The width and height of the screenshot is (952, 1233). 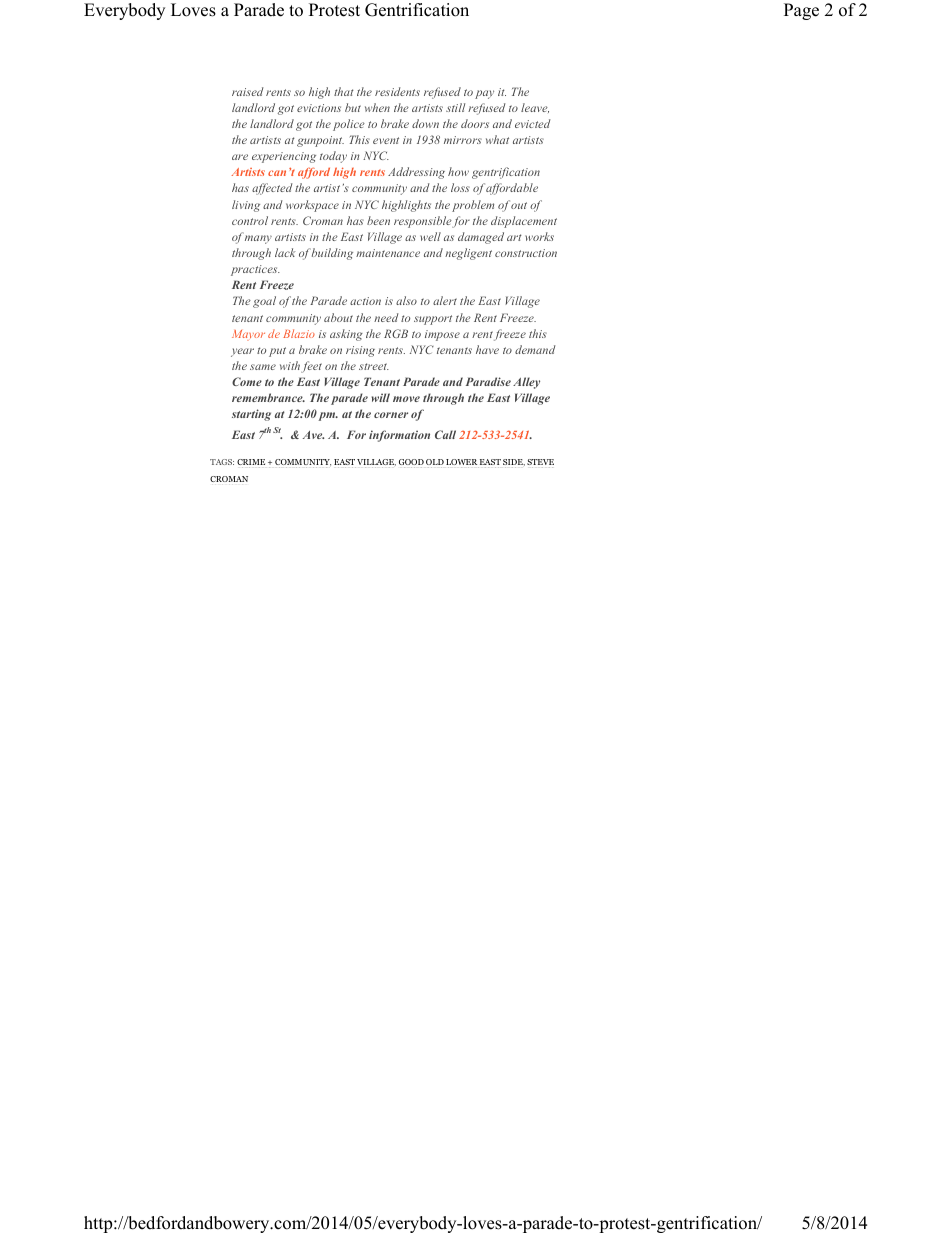 What do you see at coordinates (801, 11) in the screenshot?
I see `Page` at bounding box center [801, 11].
